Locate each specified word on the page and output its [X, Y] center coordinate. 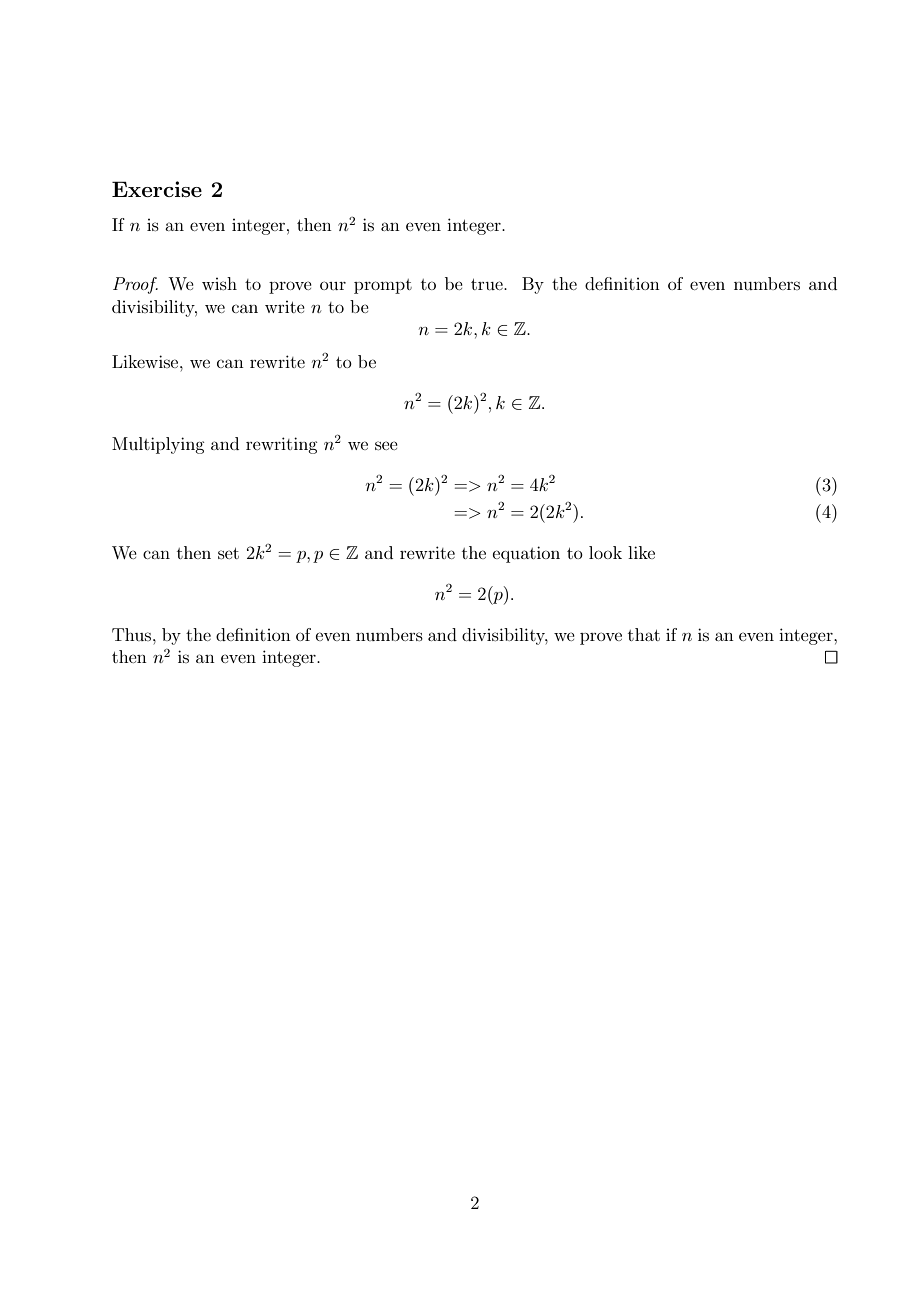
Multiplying [158, 445]
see [386, 445]
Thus [133, 634]
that [644, 634]
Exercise [157, 189]
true [488, 284]
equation [526, 554]
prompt [383, 286]
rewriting [281, 445]
